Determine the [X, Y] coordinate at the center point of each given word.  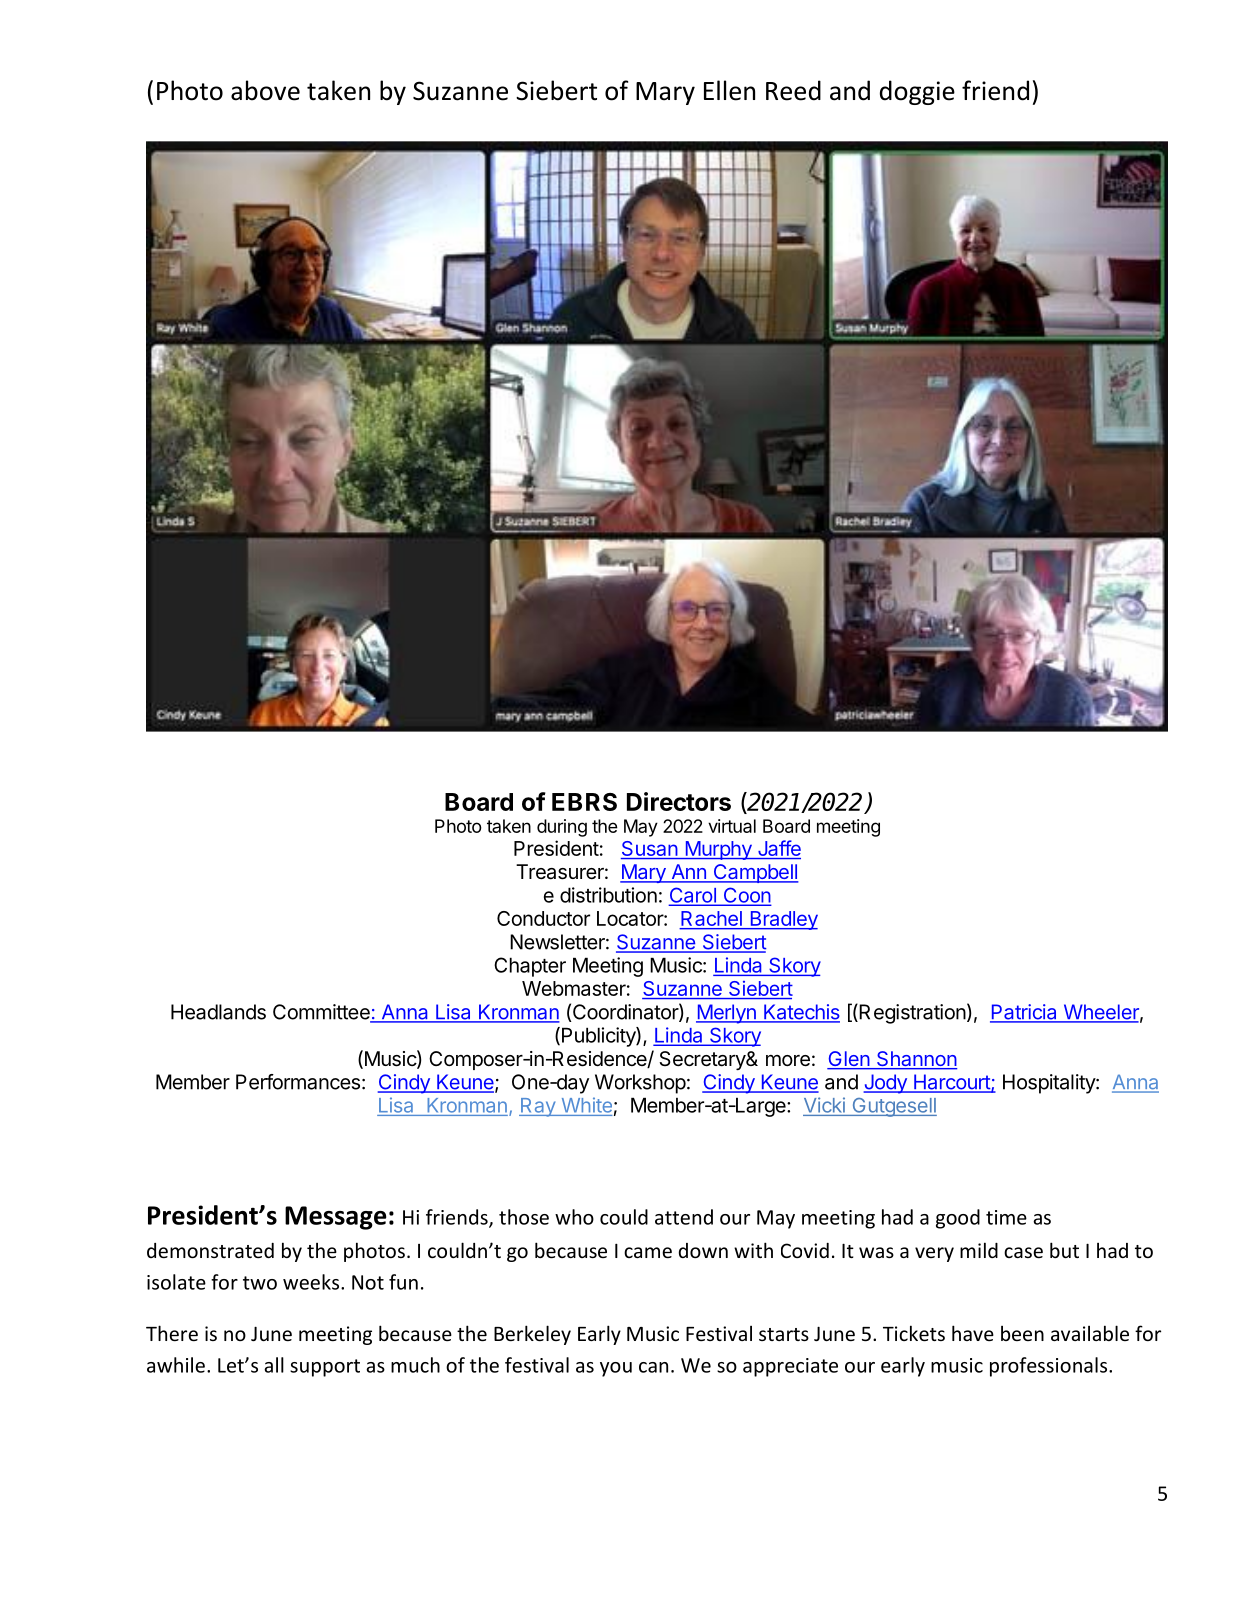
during [562, 828]
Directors [679, 801]
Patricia [1024, 1013]
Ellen [729, 90]
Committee [322, 1013]
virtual [732, 826]
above [265, 90]
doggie [917, 92]
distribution [608, 895]
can [653, 1367]
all [274, 1365]
